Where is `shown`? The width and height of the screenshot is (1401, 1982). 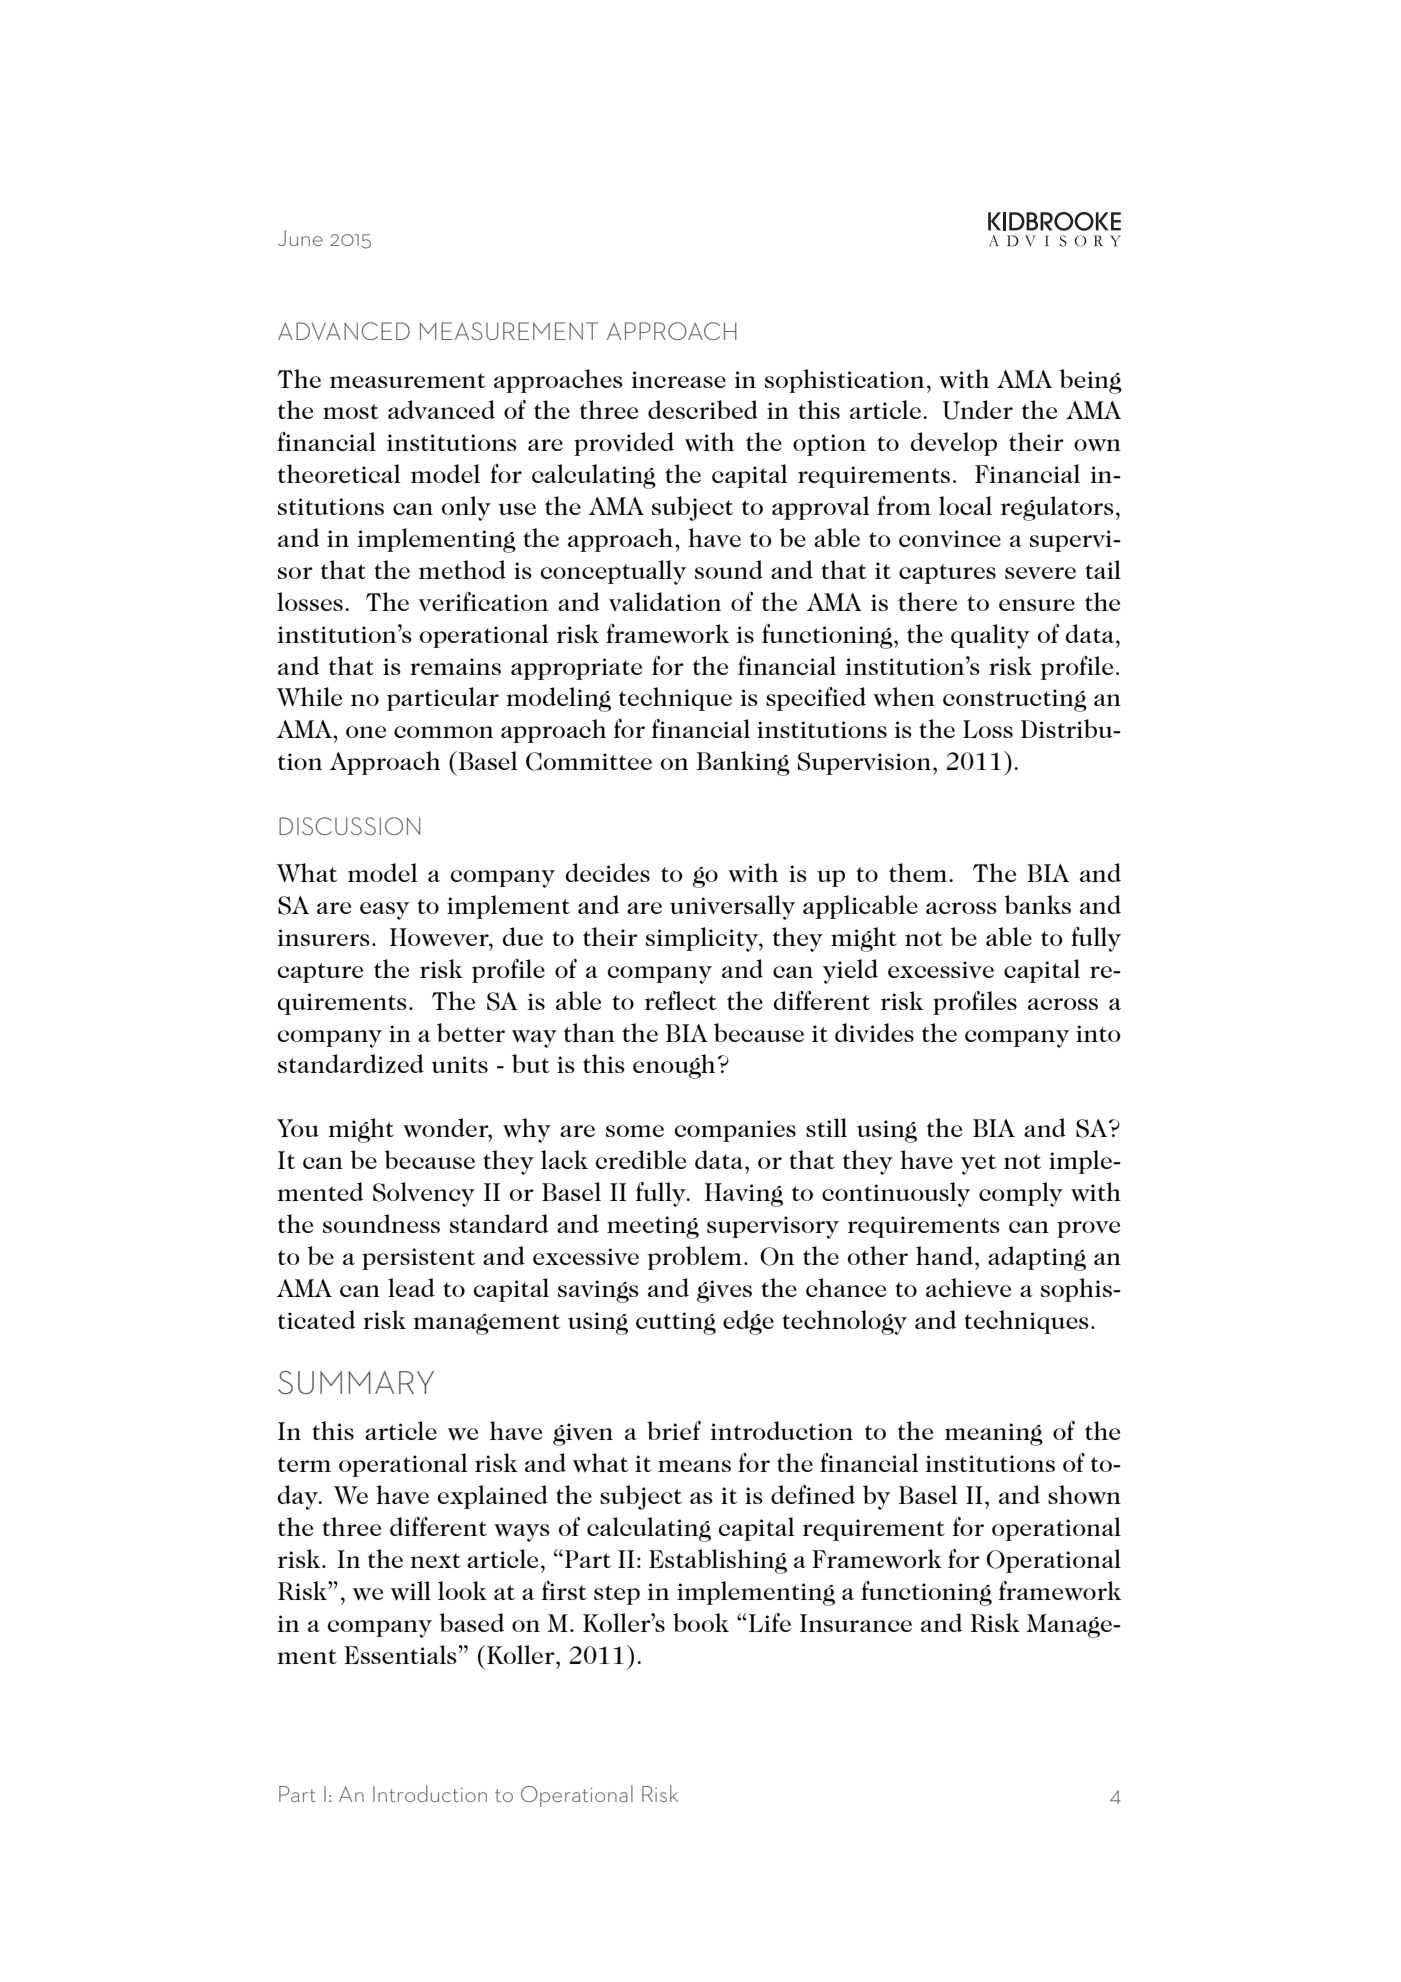 shown is located at coordinates (1084, 1495).
